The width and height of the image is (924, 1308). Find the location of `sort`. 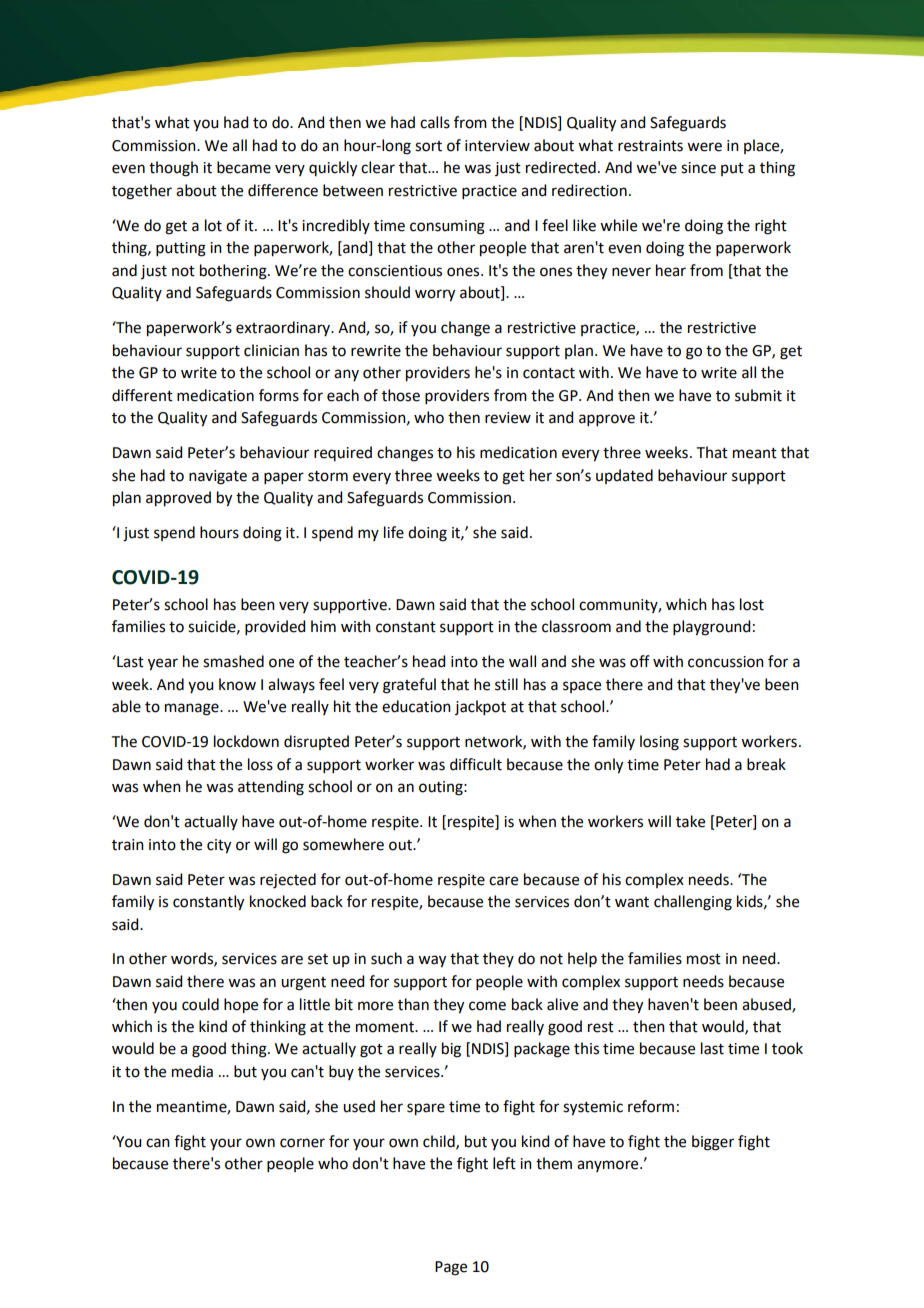

sort is located at coordinates (428, 146).
